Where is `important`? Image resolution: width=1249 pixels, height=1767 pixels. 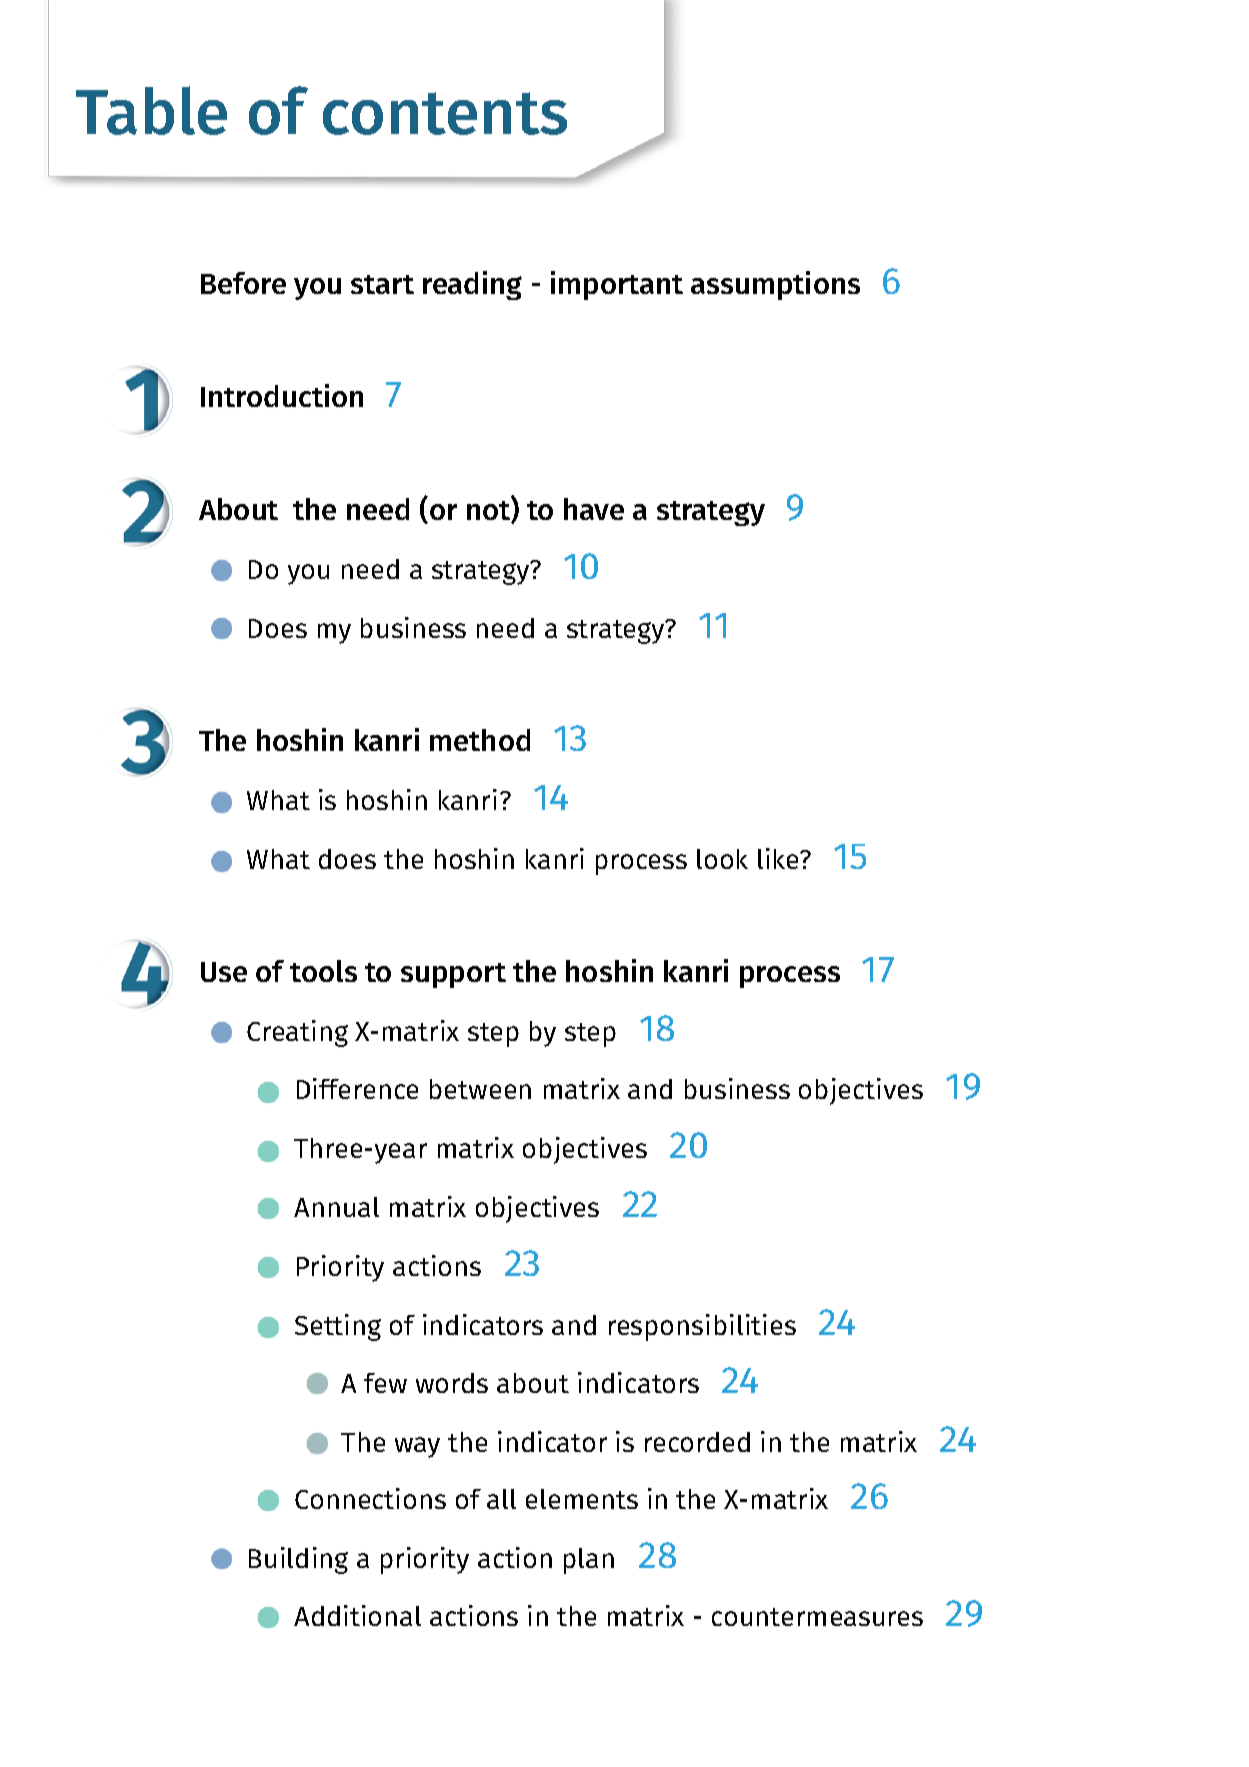 important is located at coordinates (617, 285).
